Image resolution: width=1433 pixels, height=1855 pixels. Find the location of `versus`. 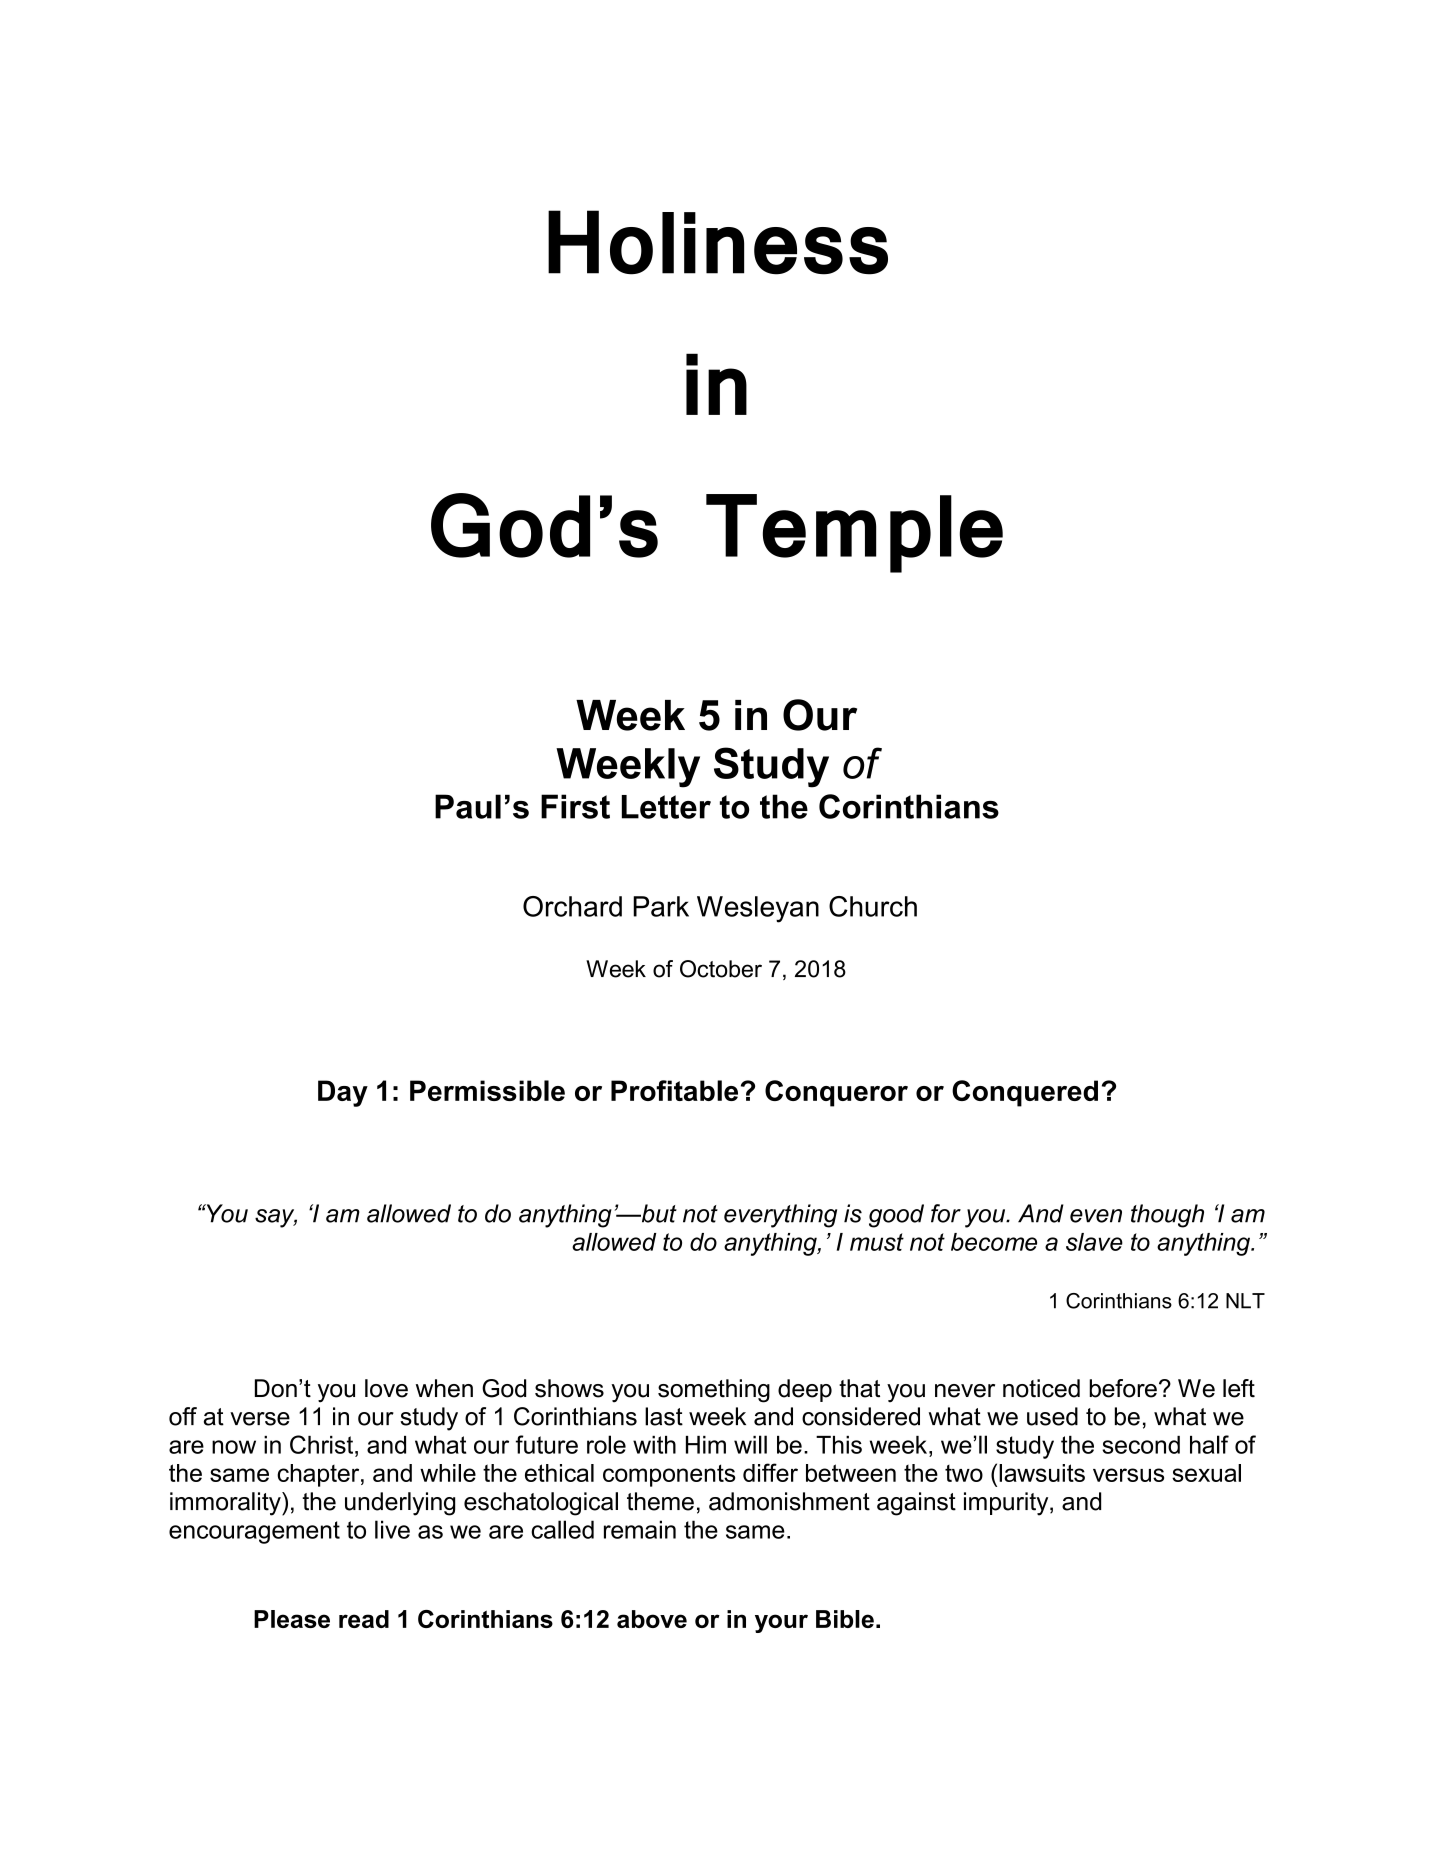

versus is located at coordinates (1128, 1475).
